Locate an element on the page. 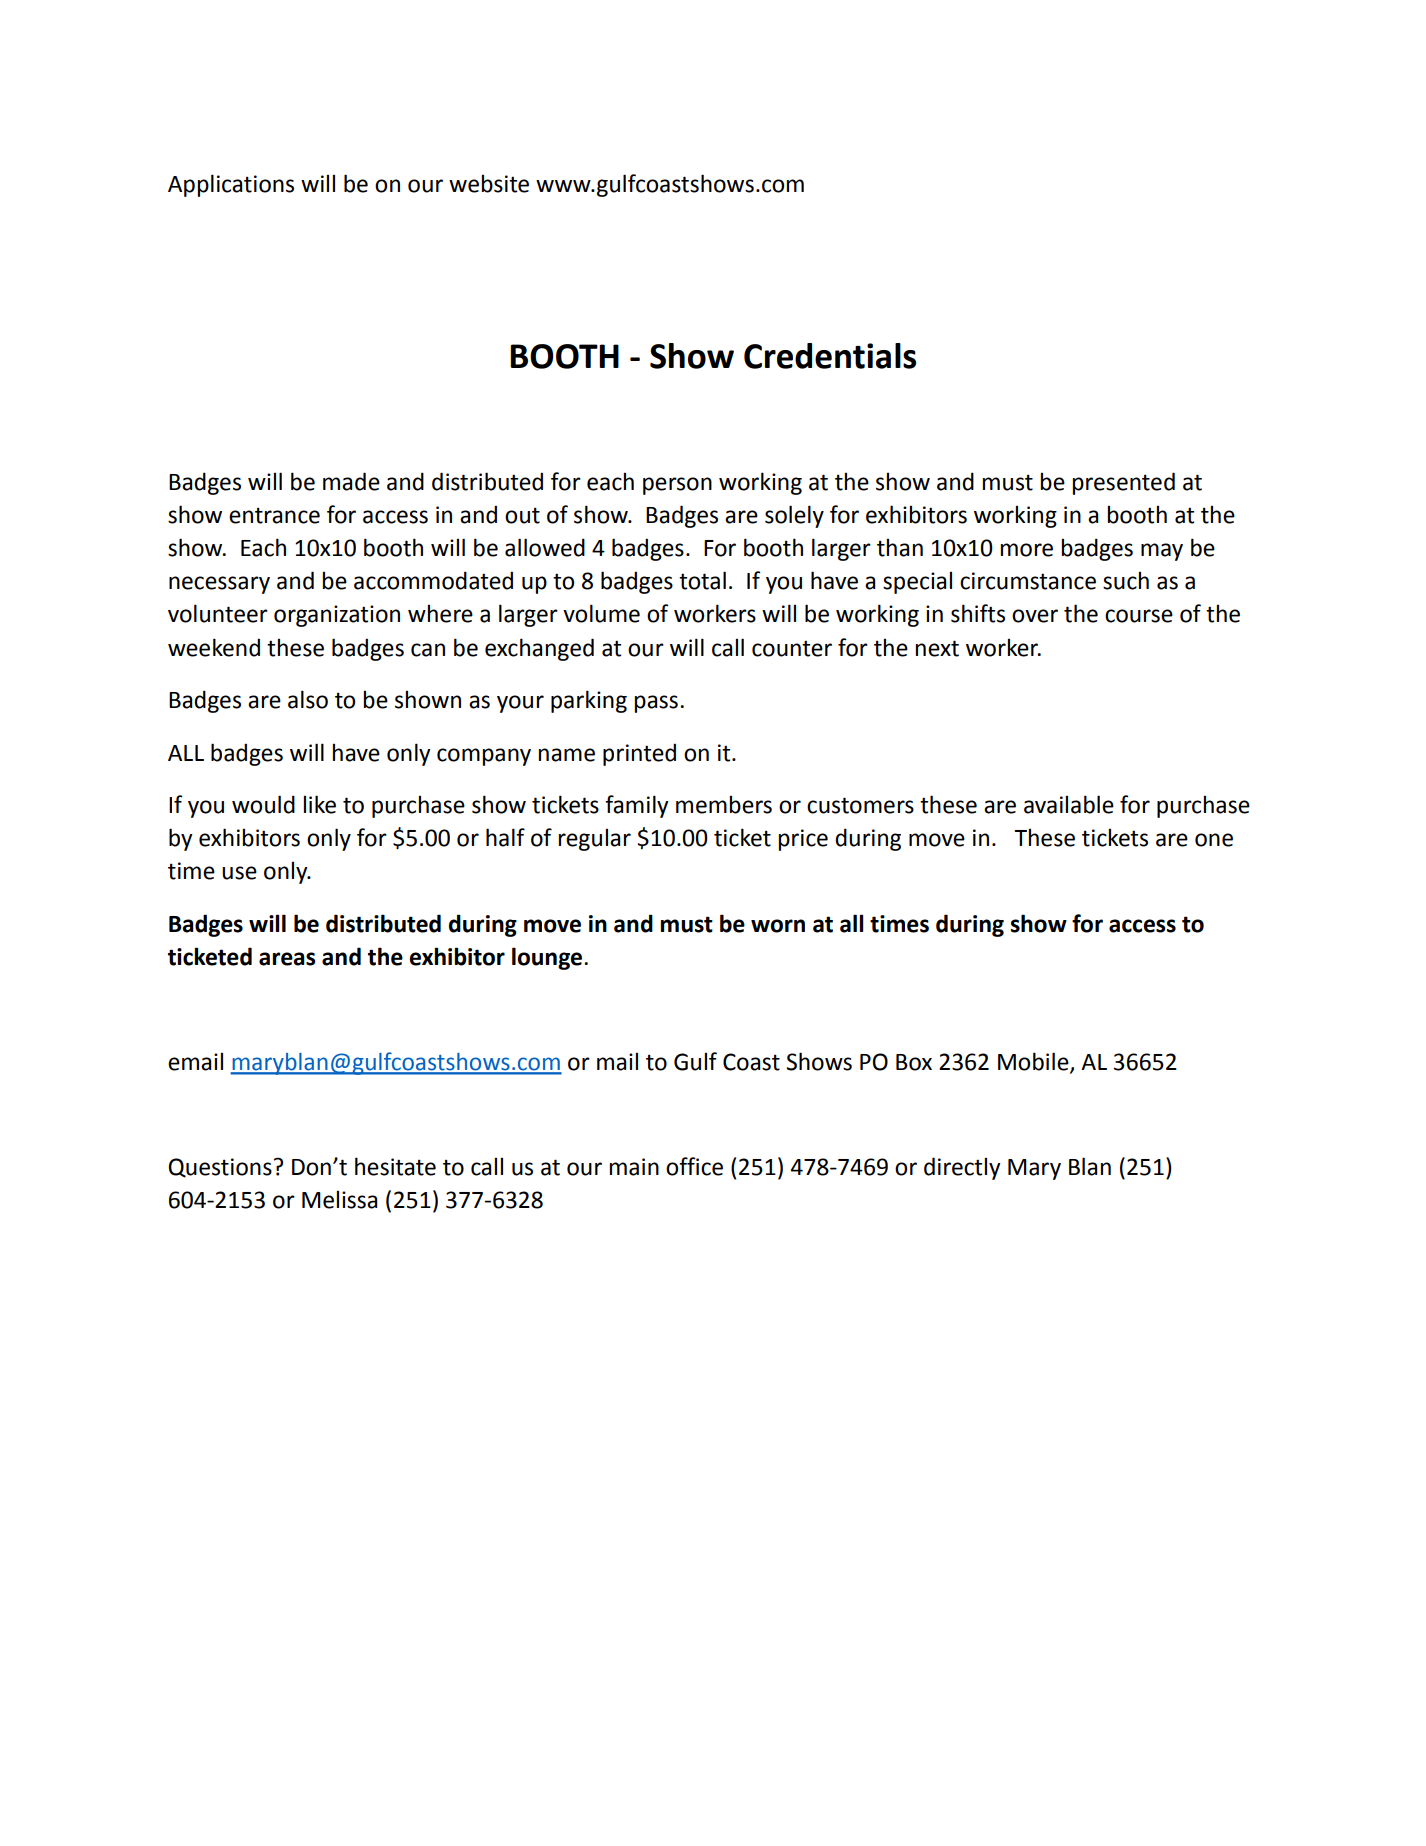 The width and height of the image is (1426, 1846). members is located at coordinates (724, 805).
